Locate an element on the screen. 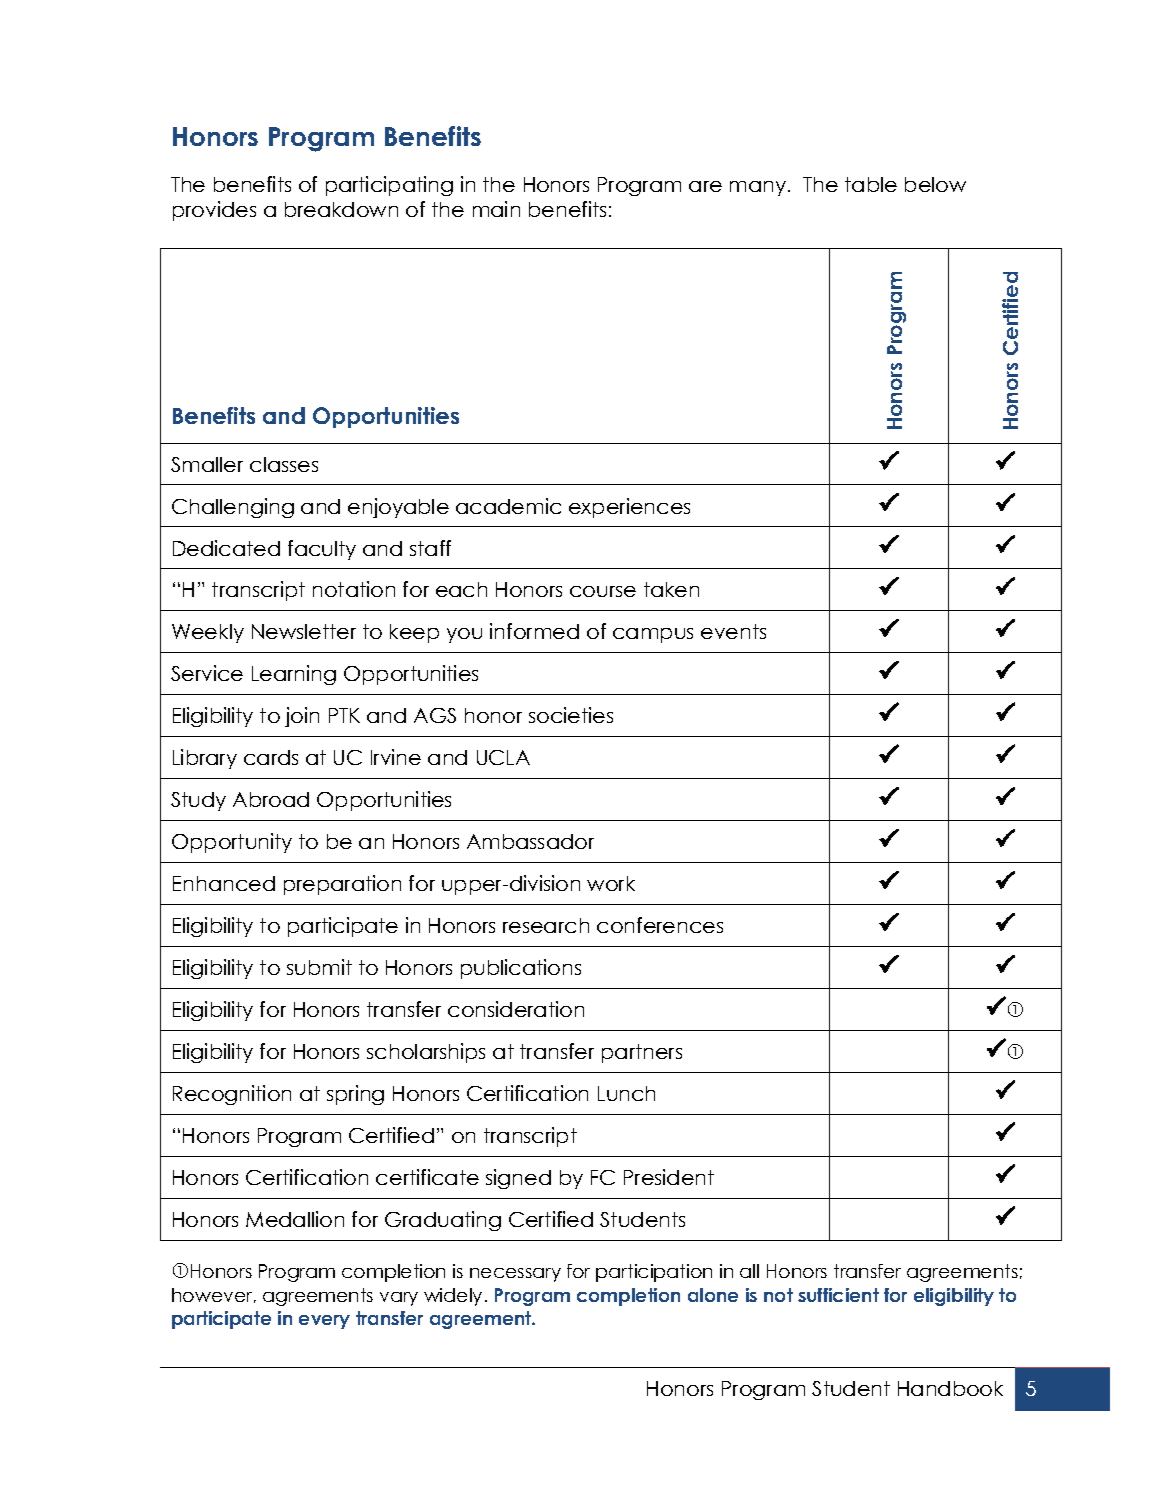 The image size is (1162, 1504). course is located at coordinates (603, 591).
